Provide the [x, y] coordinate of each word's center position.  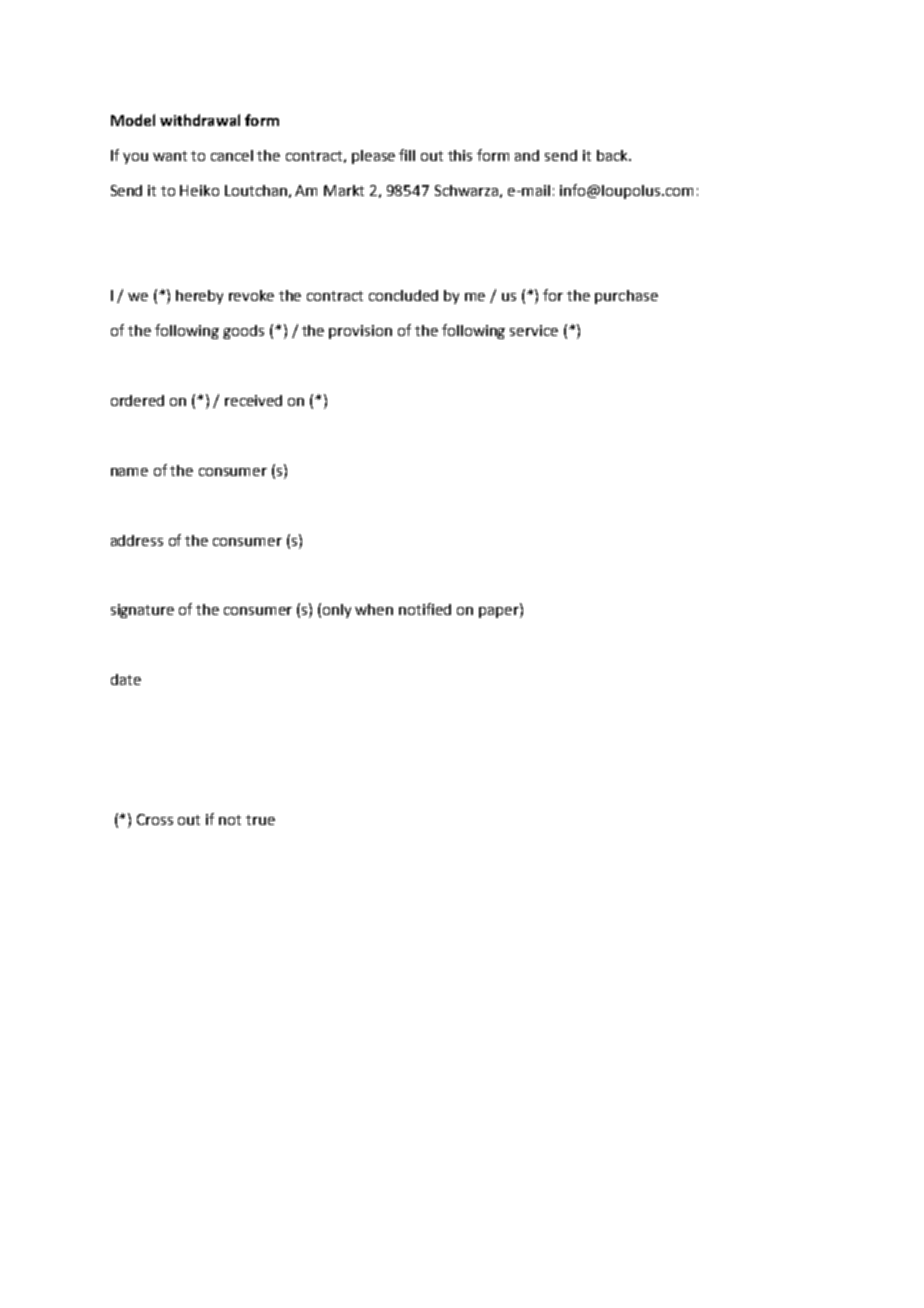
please [373, 157]
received [253, 400]
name [129, 472]
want [170, 156]
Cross [155, 819]
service [534, 330]
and [527, 155]
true [260, 820]
